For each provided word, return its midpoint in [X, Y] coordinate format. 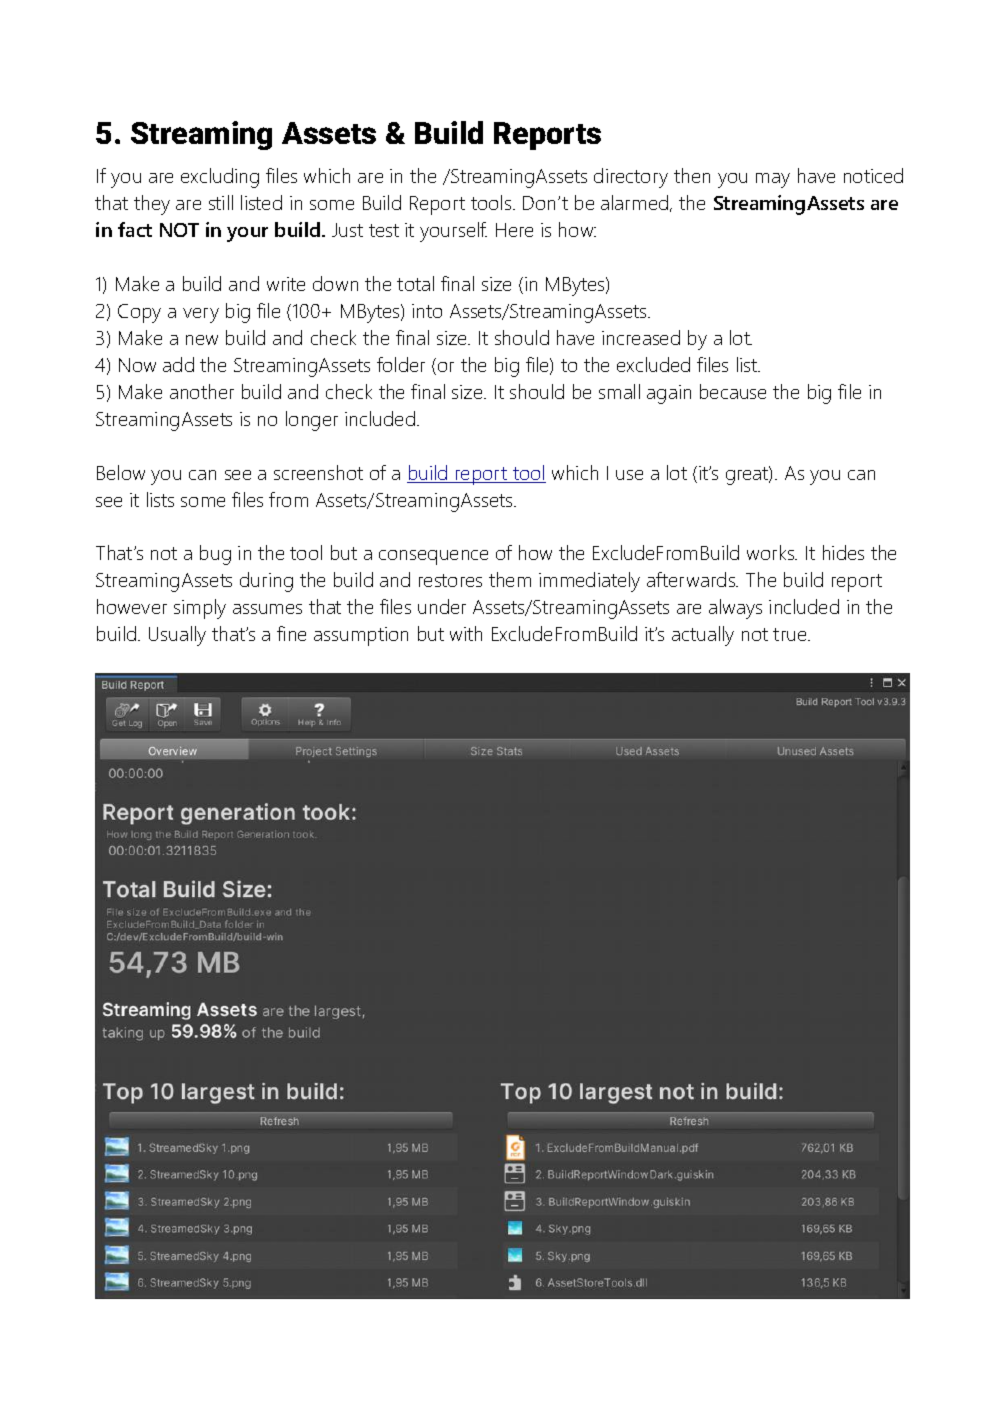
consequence [433, 557]
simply [200, 609]
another [202, 391]
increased [641, 337]
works [772, 552]
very [201, 315]
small [619, 391]
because [733, 391]
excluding [220, 178]
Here [514, 230]
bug [215, 555]
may [773, 180]
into [427, 311]
